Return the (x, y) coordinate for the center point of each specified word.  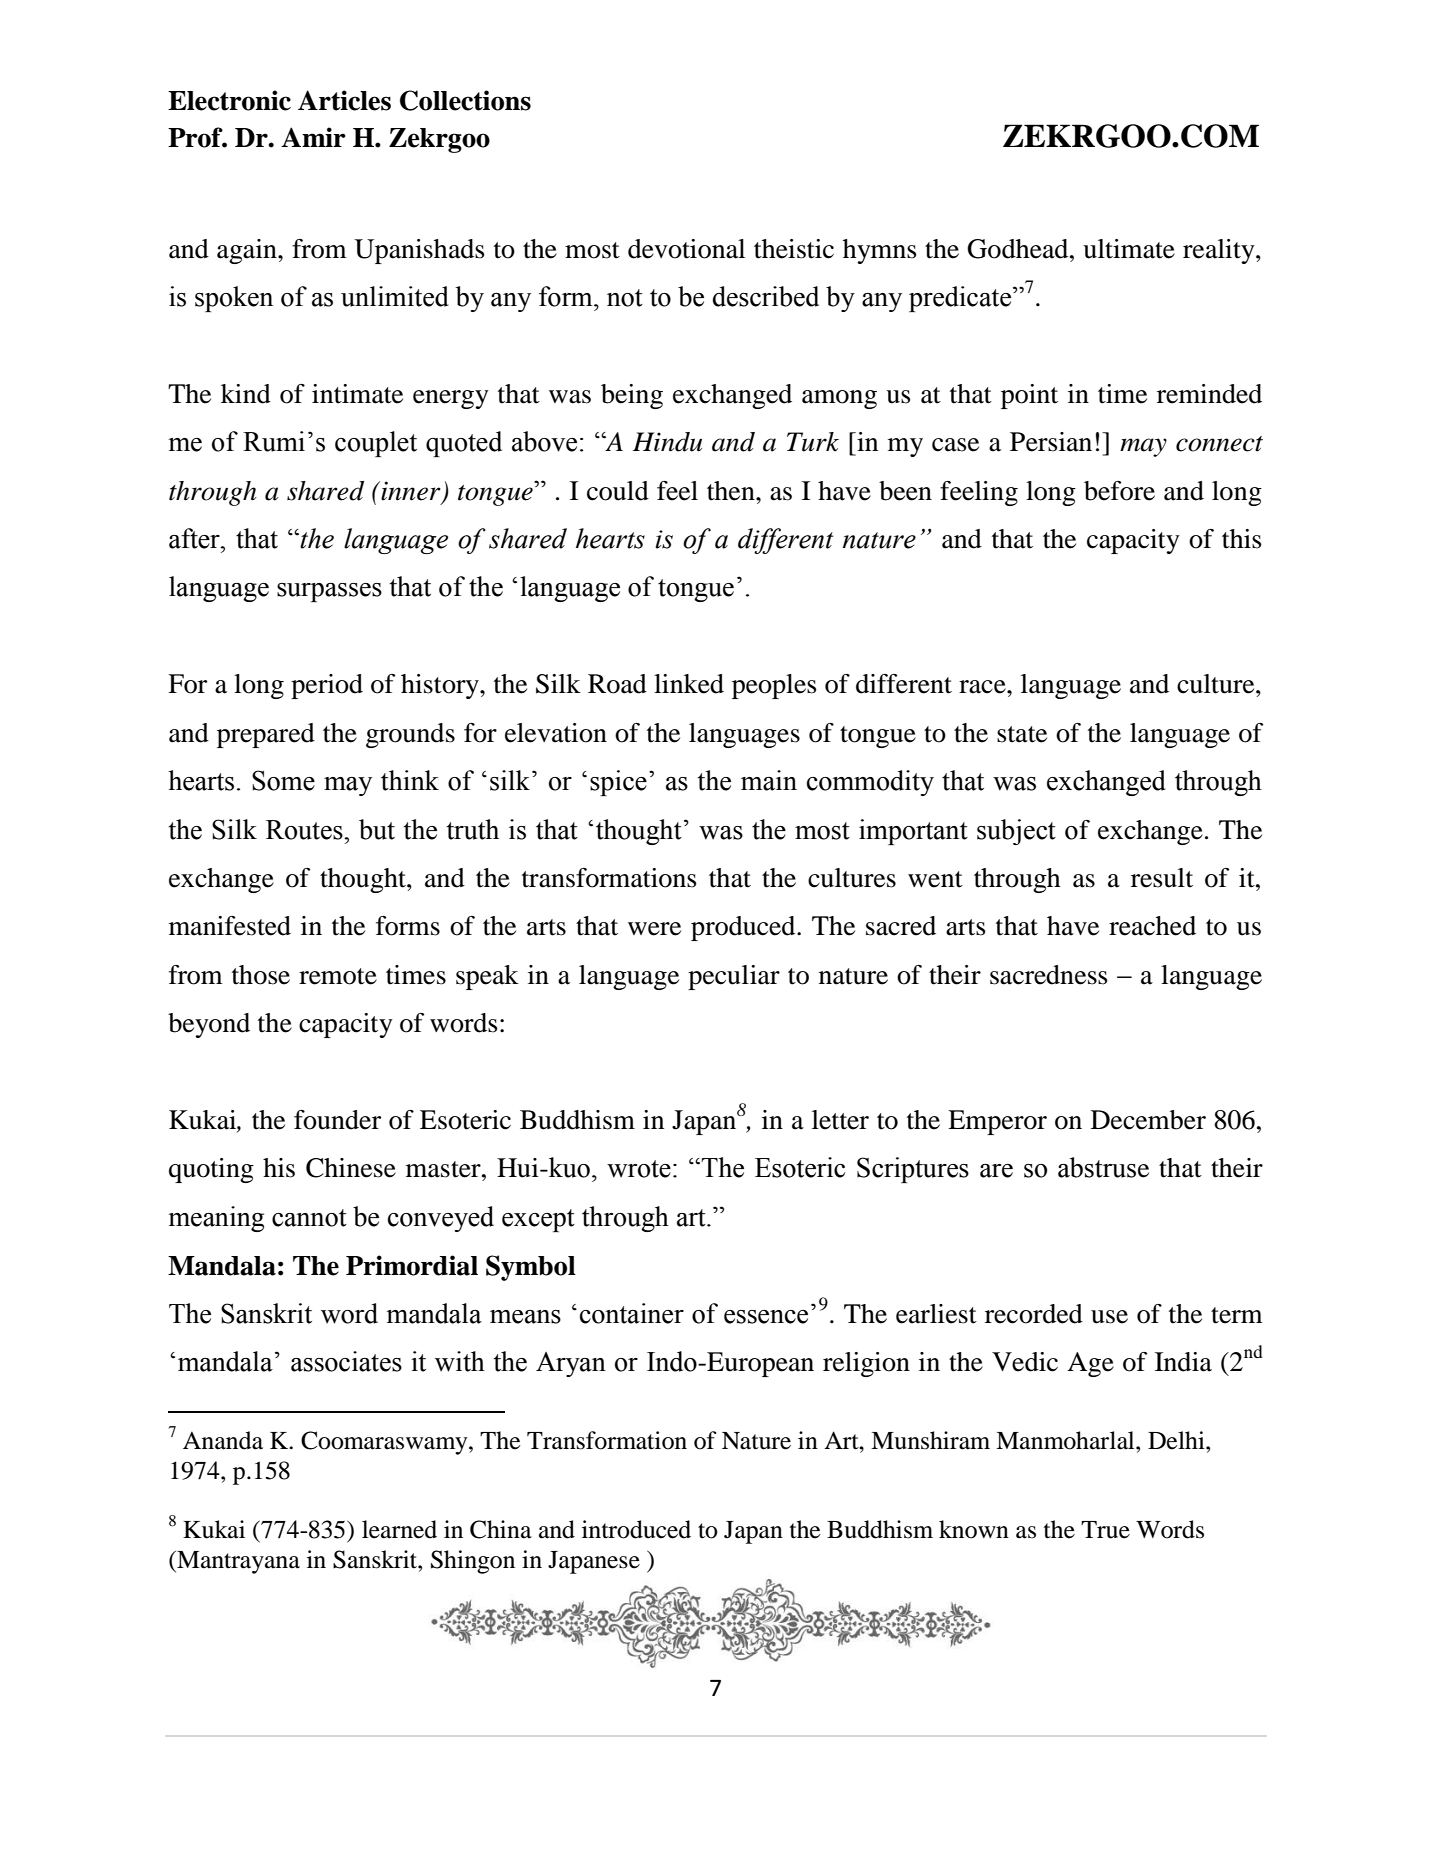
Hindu (667, 442)
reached (1152, 926)
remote (338, 976)
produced (744, 928)
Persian (1051, 442)
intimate (357, 394)
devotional (686, 249)
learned (399, 1529)
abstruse (1103, 1167)
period (327, 686)
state (1022, 734)
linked (689, 684)
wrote (639, 1169)
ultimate (1129, 249)
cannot (309, 1218)
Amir (313, 137)
